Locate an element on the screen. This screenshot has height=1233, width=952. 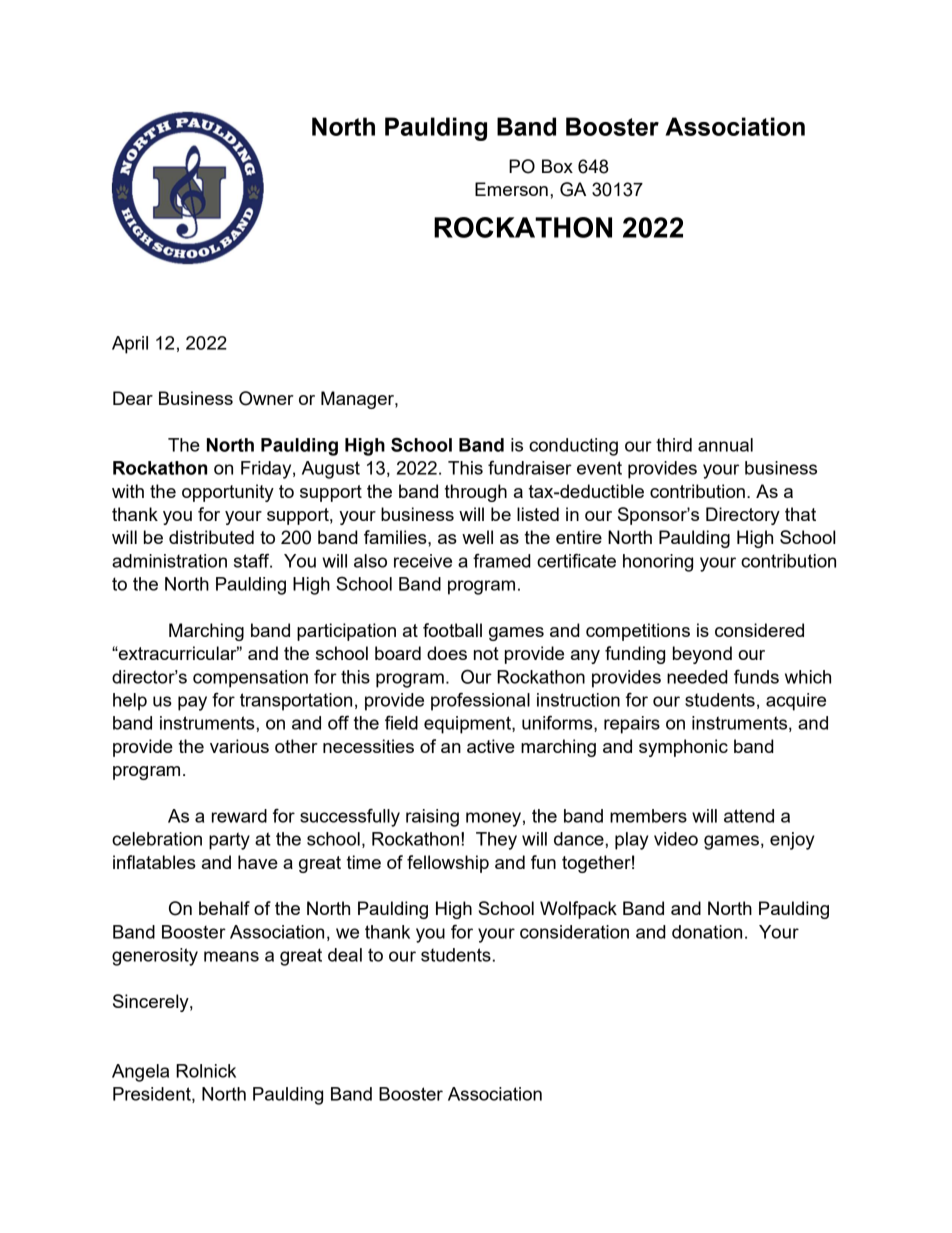
annual is located at coordinates (725, 445).
